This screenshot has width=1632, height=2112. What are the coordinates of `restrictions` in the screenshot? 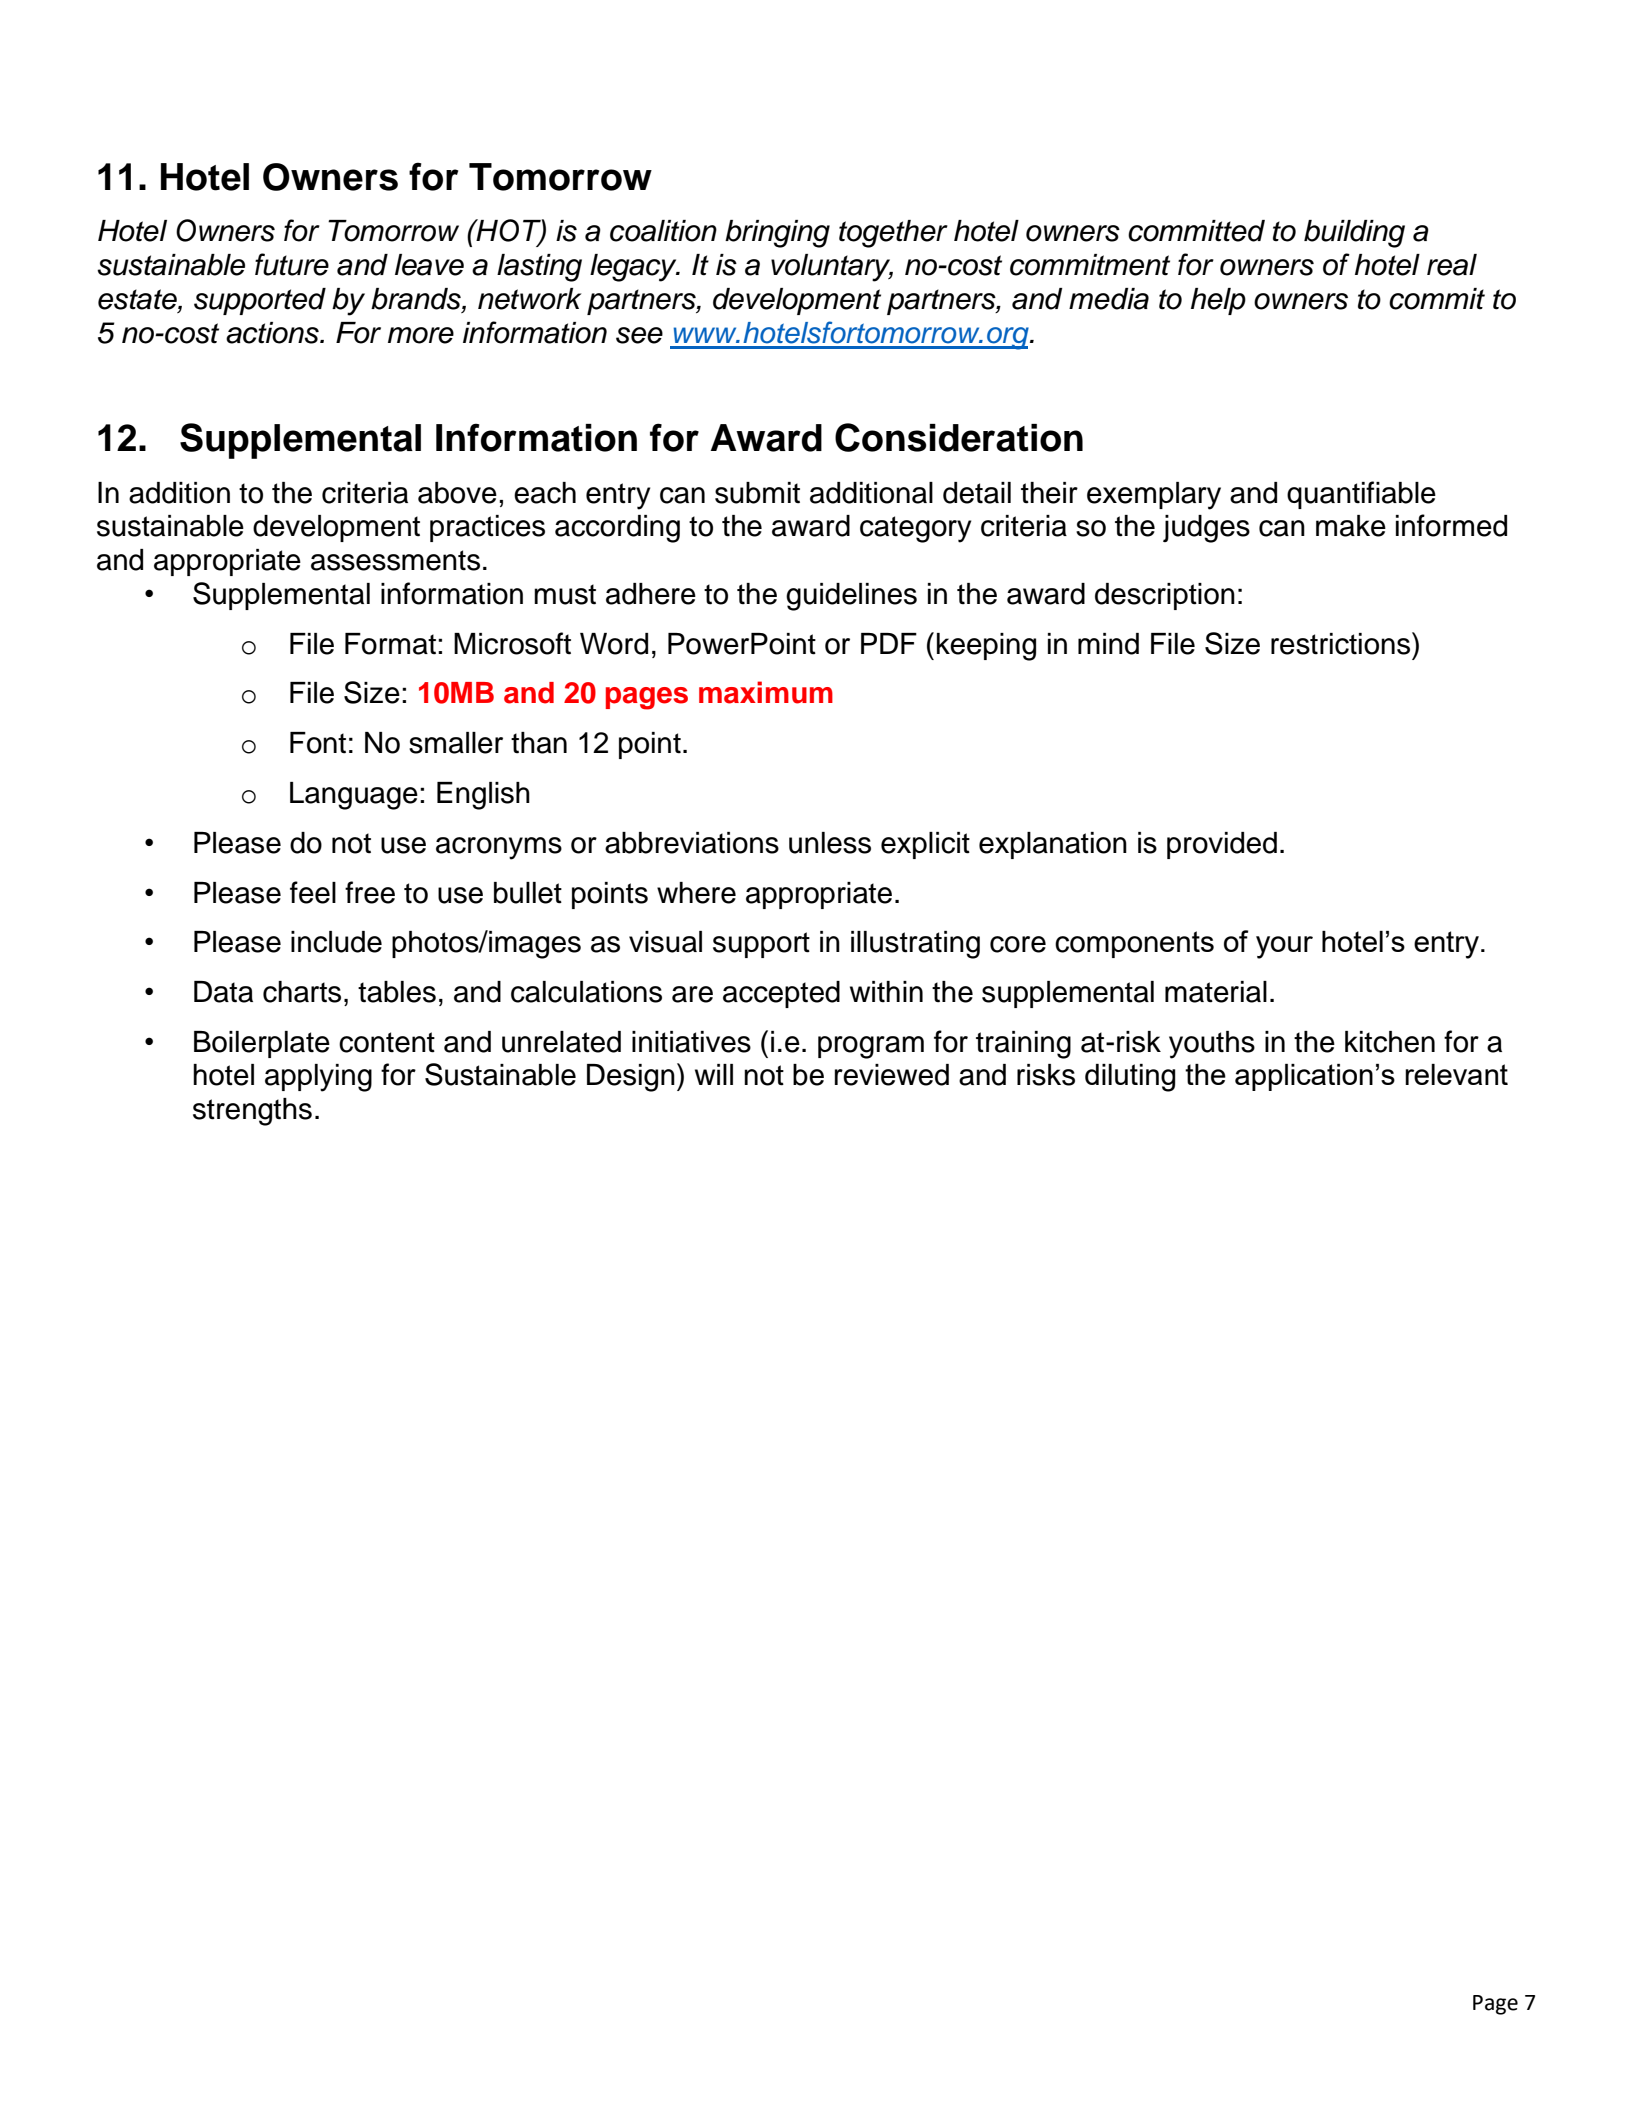 It's located at (1340, 644).
